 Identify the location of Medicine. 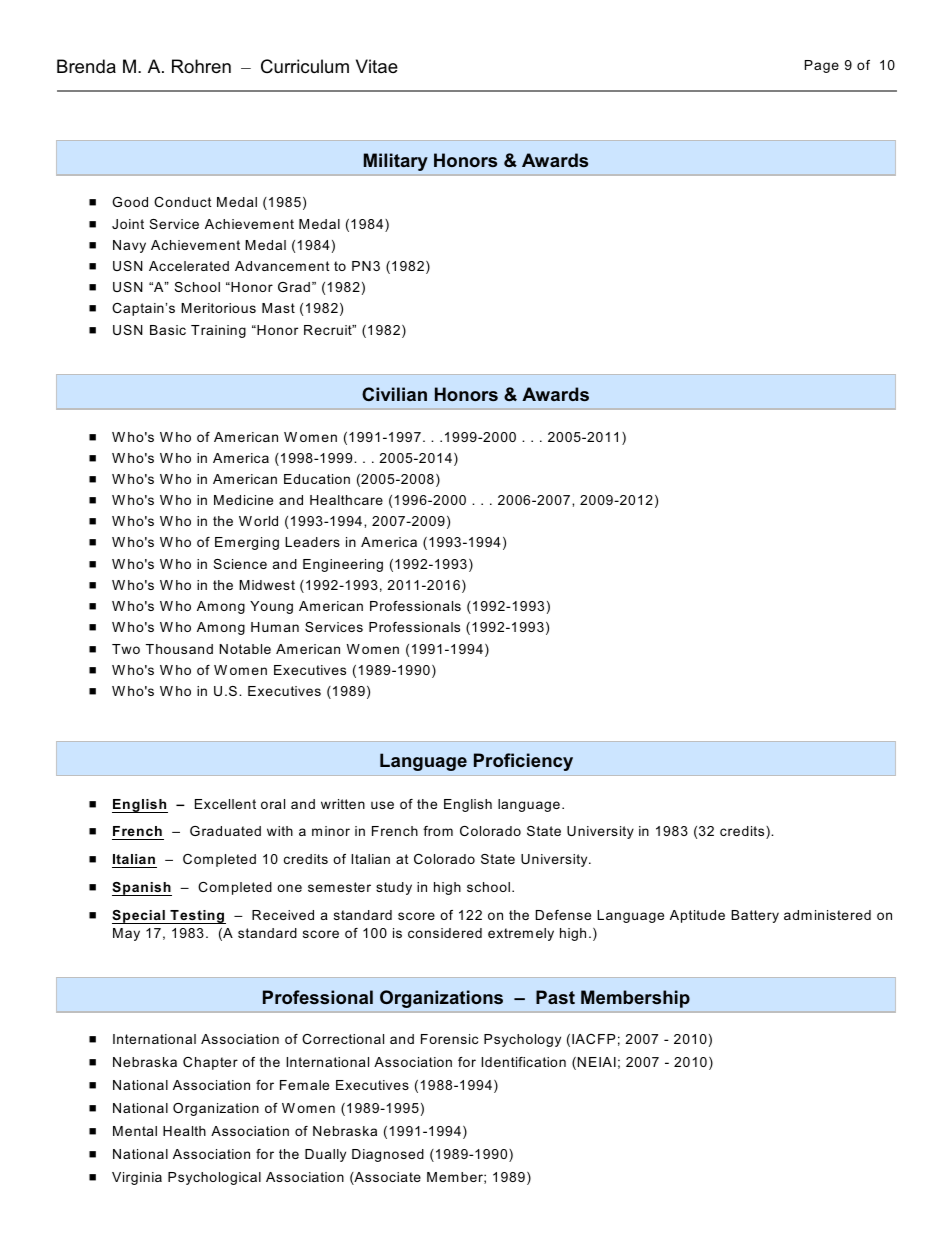
(243, 500).
